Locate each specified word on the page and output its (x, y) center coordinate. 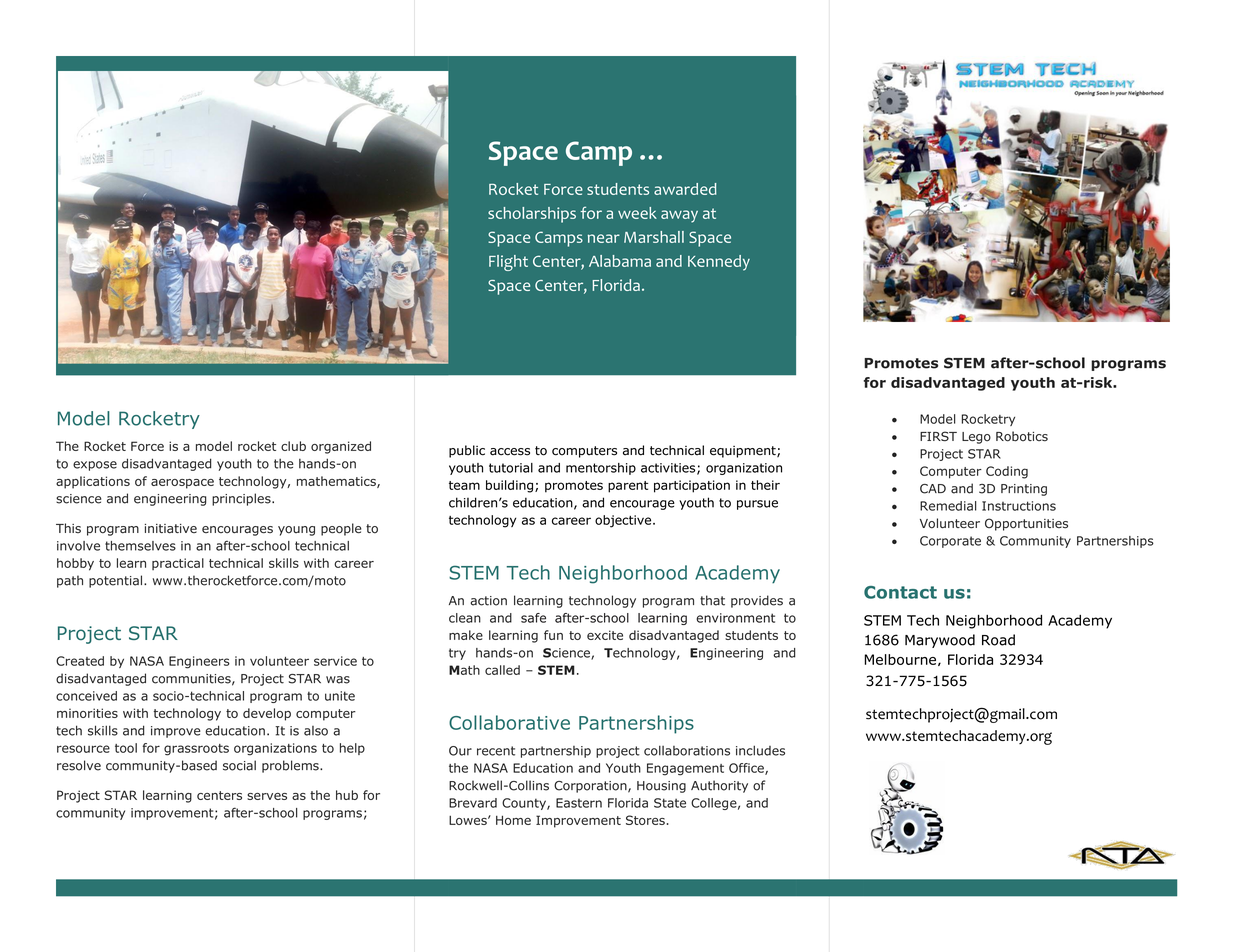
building (509, 486)
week (637, 213)
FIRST (938, 436)
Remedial (948, 506)
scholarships (532, 215)
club (293, 446)
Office (747, 769)
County (525, 804)
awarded (685, 189)
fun (553, 635)
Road (998, 640)
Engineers (199, 662)
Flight (508, 263)
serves (267, 796)
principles (242, 499)
